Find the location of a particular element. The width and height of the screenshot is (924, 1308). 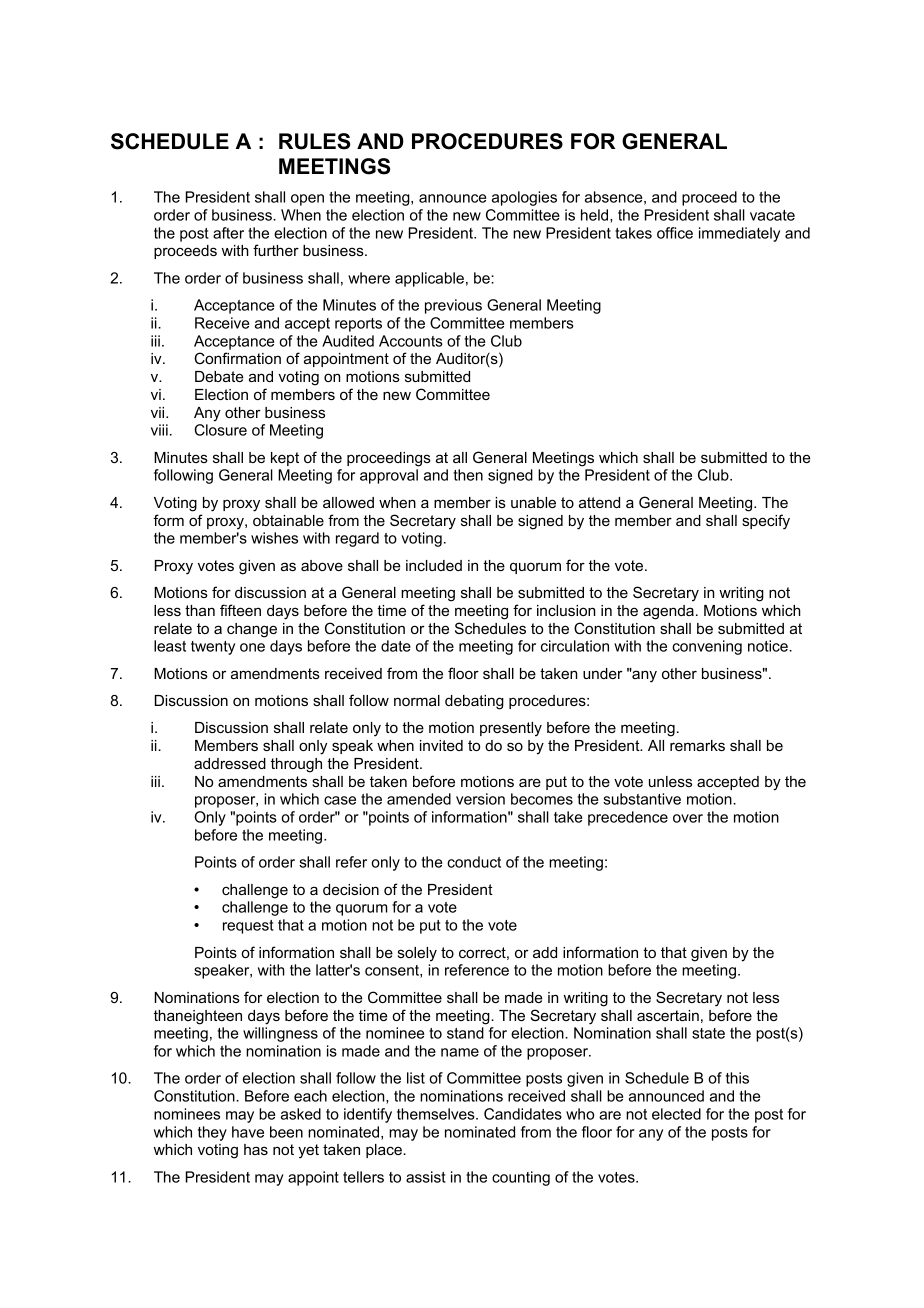

convening is located at coordinates (707, 647).
